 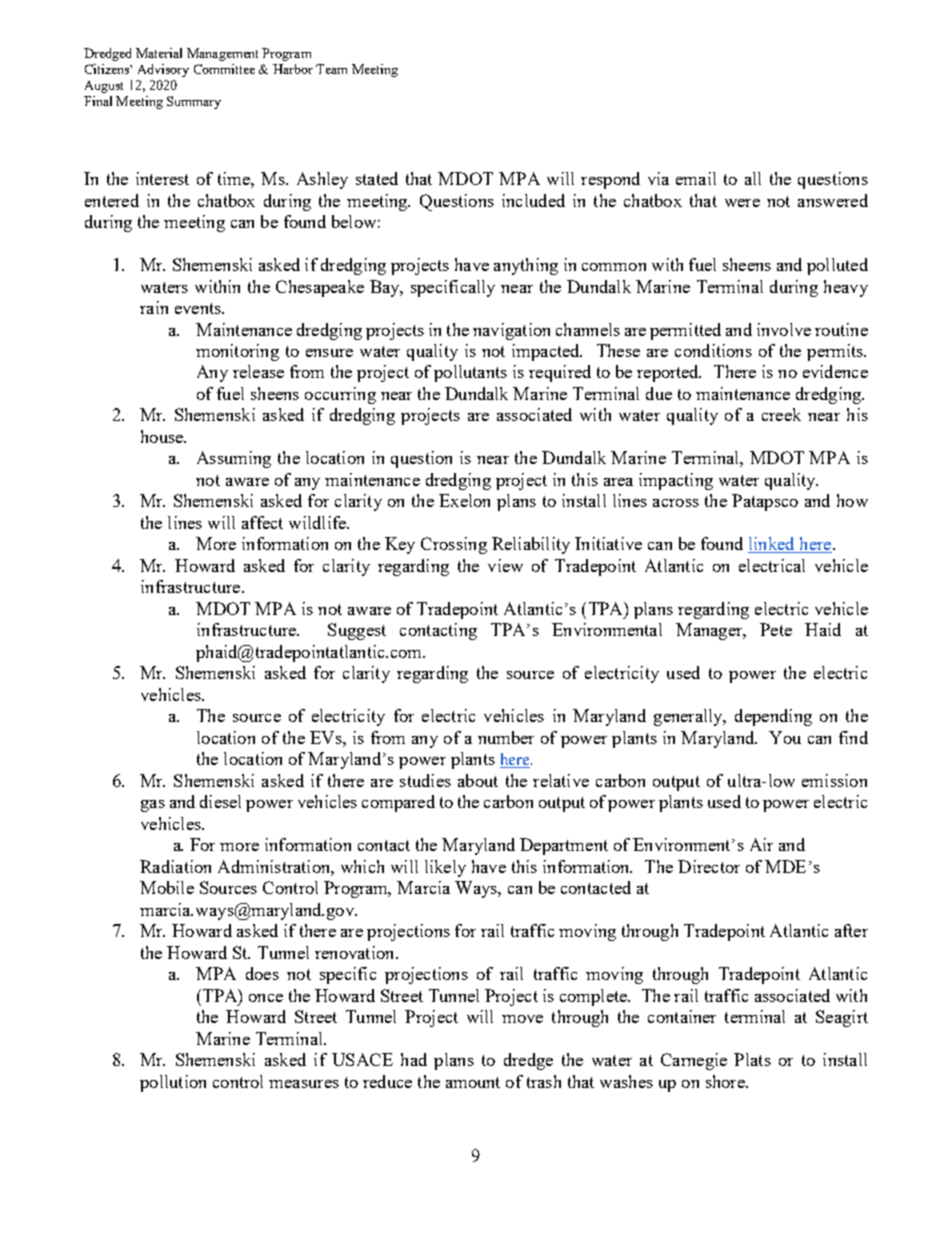 I want to click on Team, so click(x=331, y=69).
